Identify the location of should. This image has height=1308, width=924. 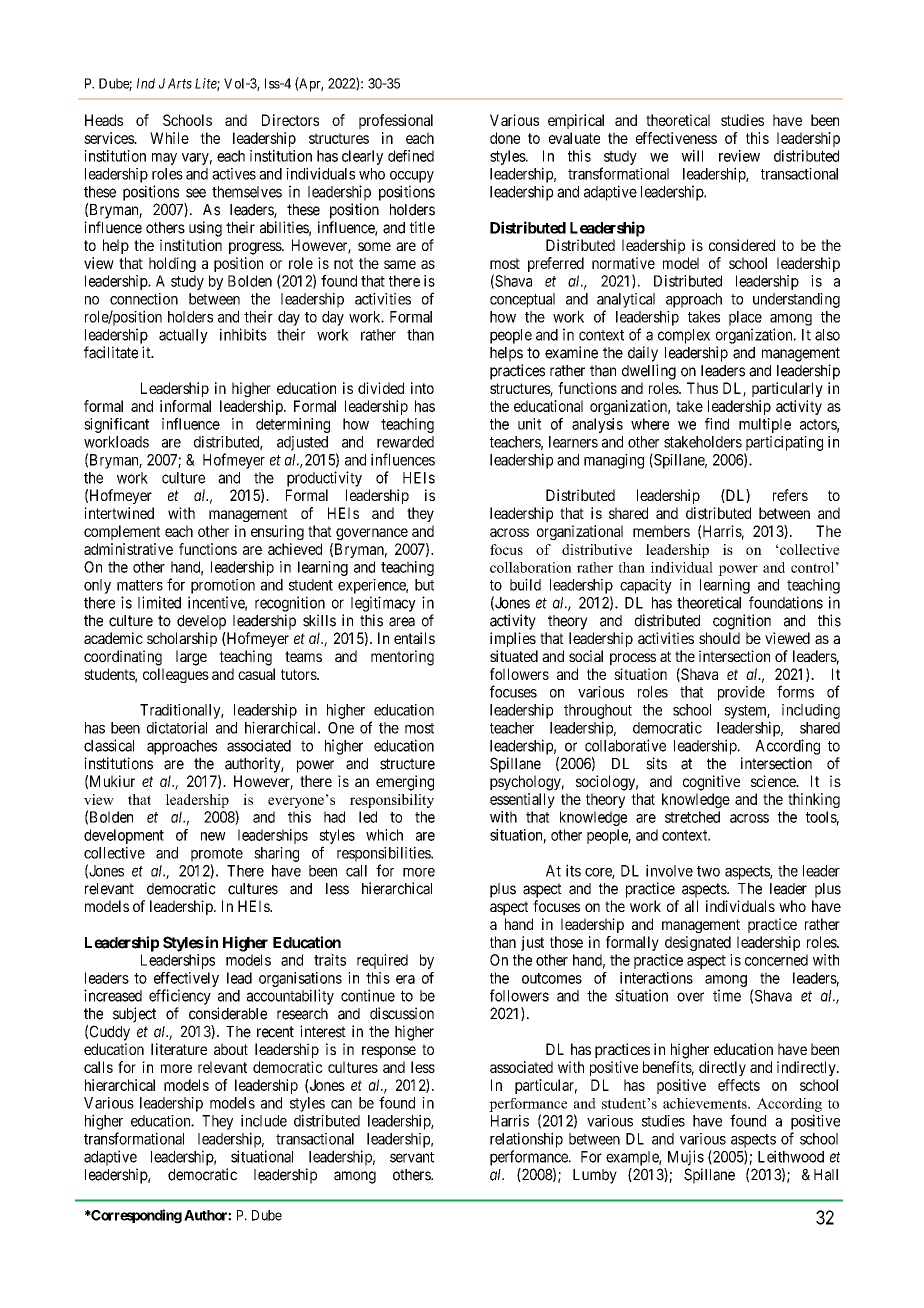
(719, 638).
